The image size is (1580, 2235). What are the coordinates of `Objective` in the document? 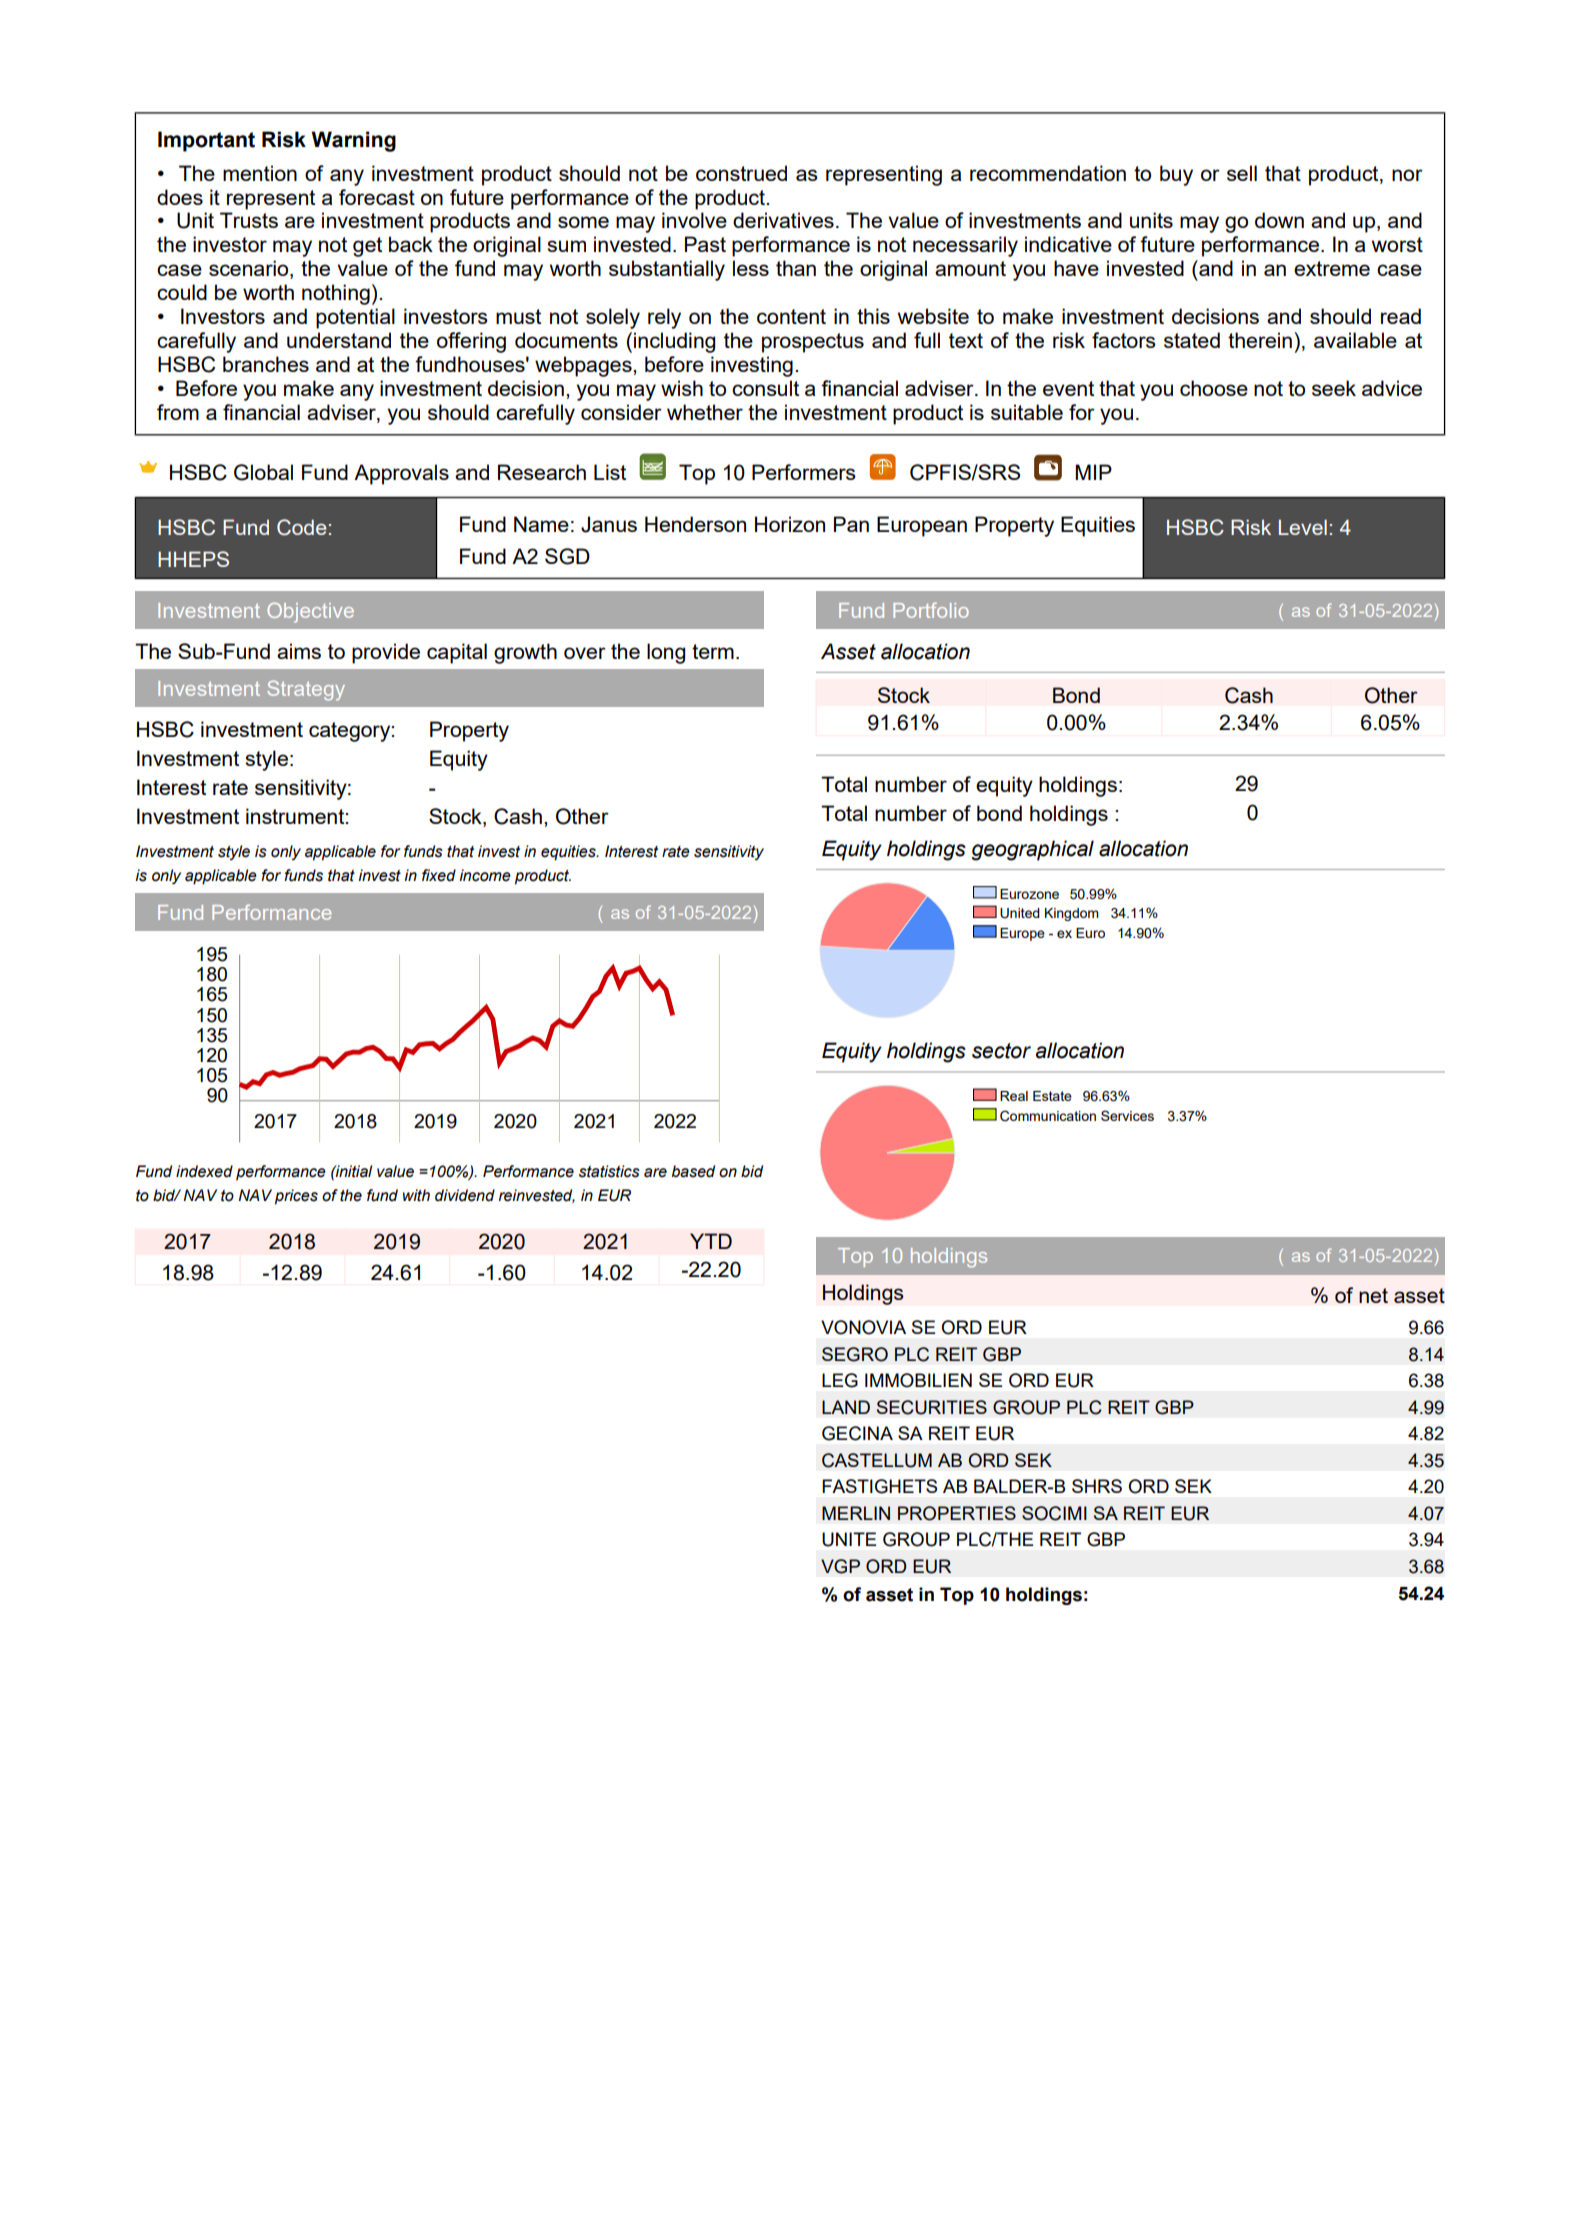 It's located at (310, 613).
